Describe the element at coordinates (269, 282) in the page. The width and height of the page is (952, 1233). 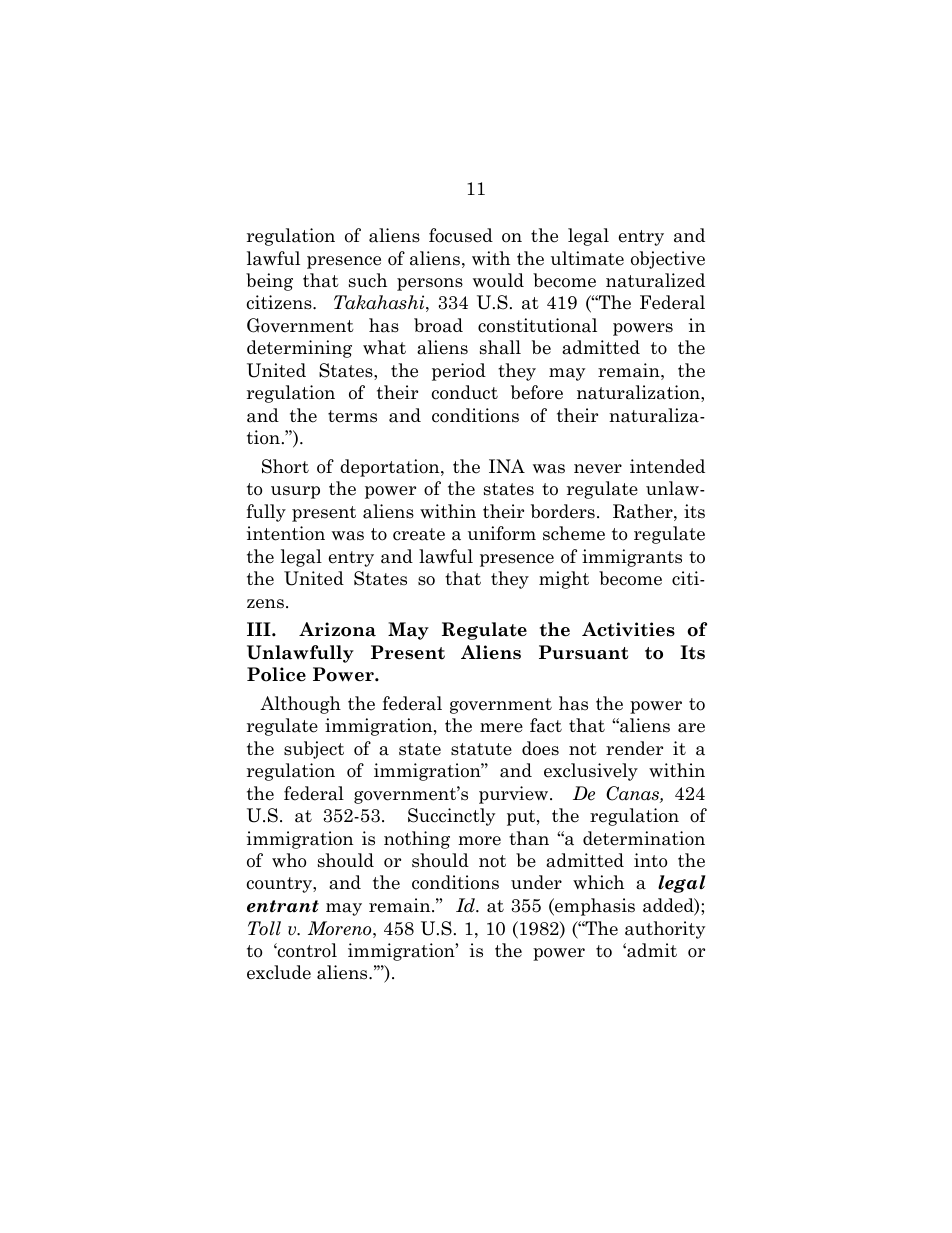
I see `being` at that location.
